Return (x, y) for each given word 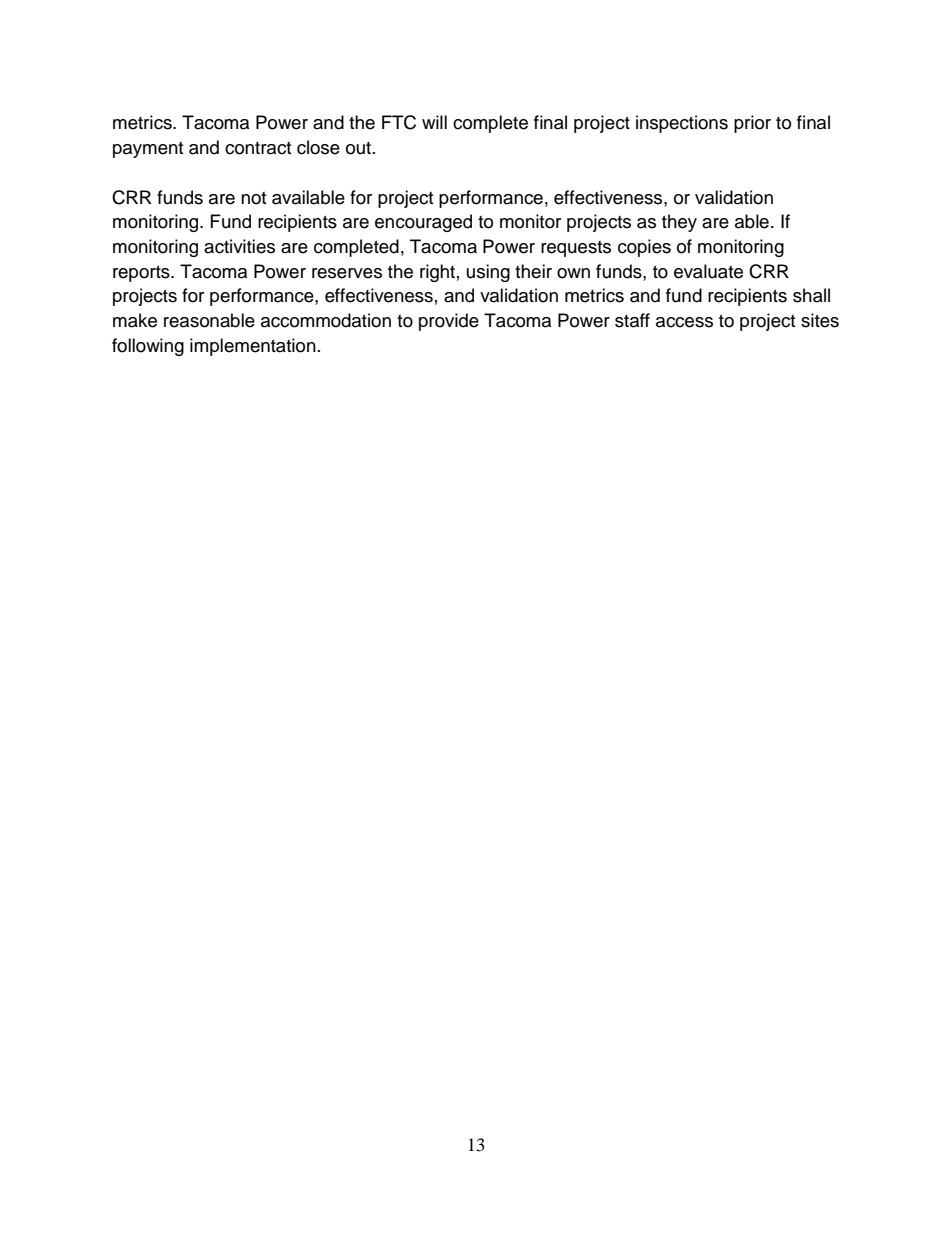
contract (258, 148)
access (684, 322)
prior (752, 124)
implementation (253, 347)
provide (449, 322)
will (434, 122)
